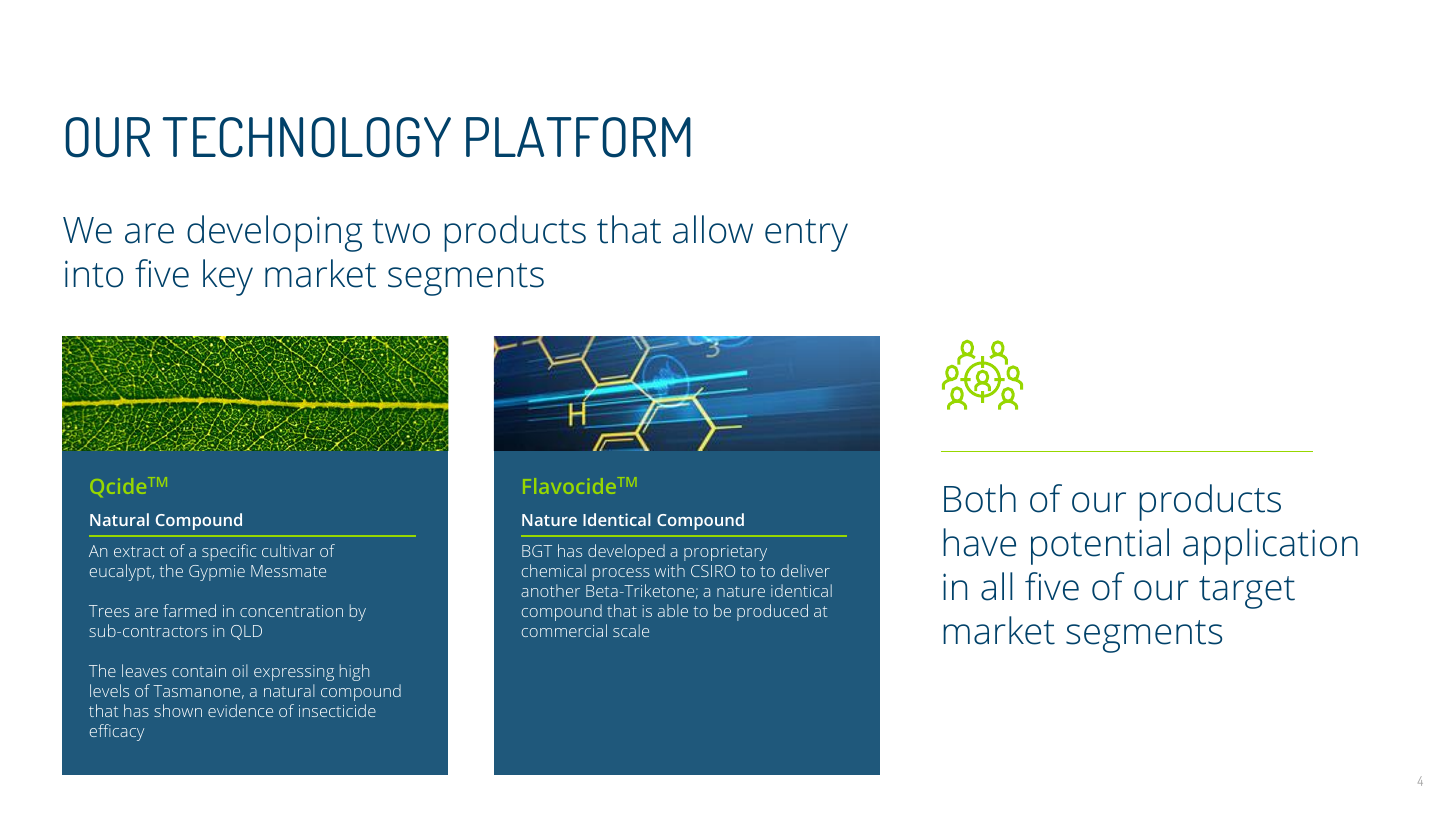 Image resolution: width=1456 pixels, height=819 pixels. Describe the element at coordinates (578, 137) in the screenshot. I see `PLATFORM` at that location.
